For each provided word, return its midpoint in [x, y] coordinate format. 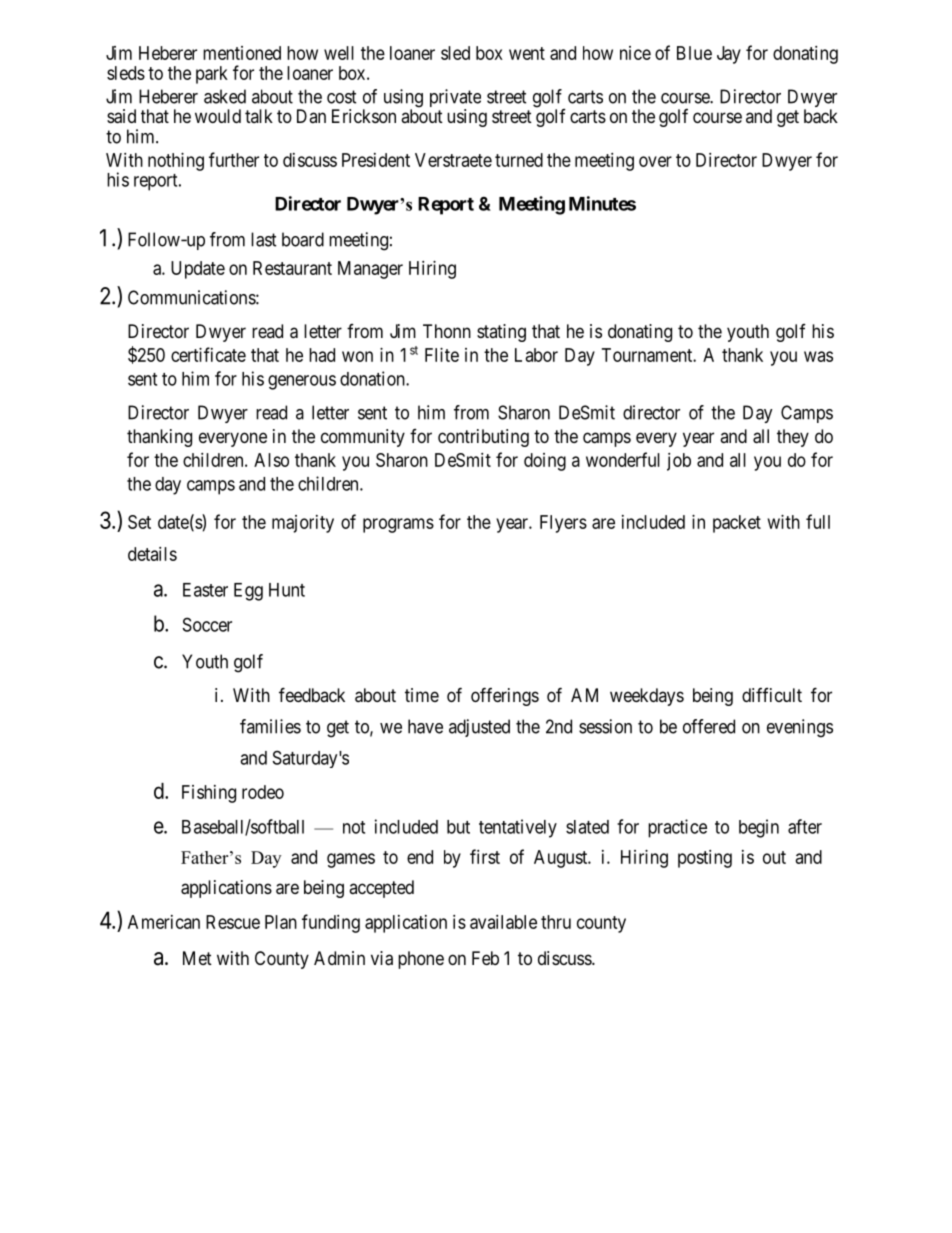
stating [501, 333]
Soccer [207, 624]
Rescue [233, 922]
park [212, 75]
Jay [729, 55]
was [818, 356]
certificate [208, 354]
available [503, 922]
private [455, 99]
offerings [505, 696]
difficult [772, 695]
